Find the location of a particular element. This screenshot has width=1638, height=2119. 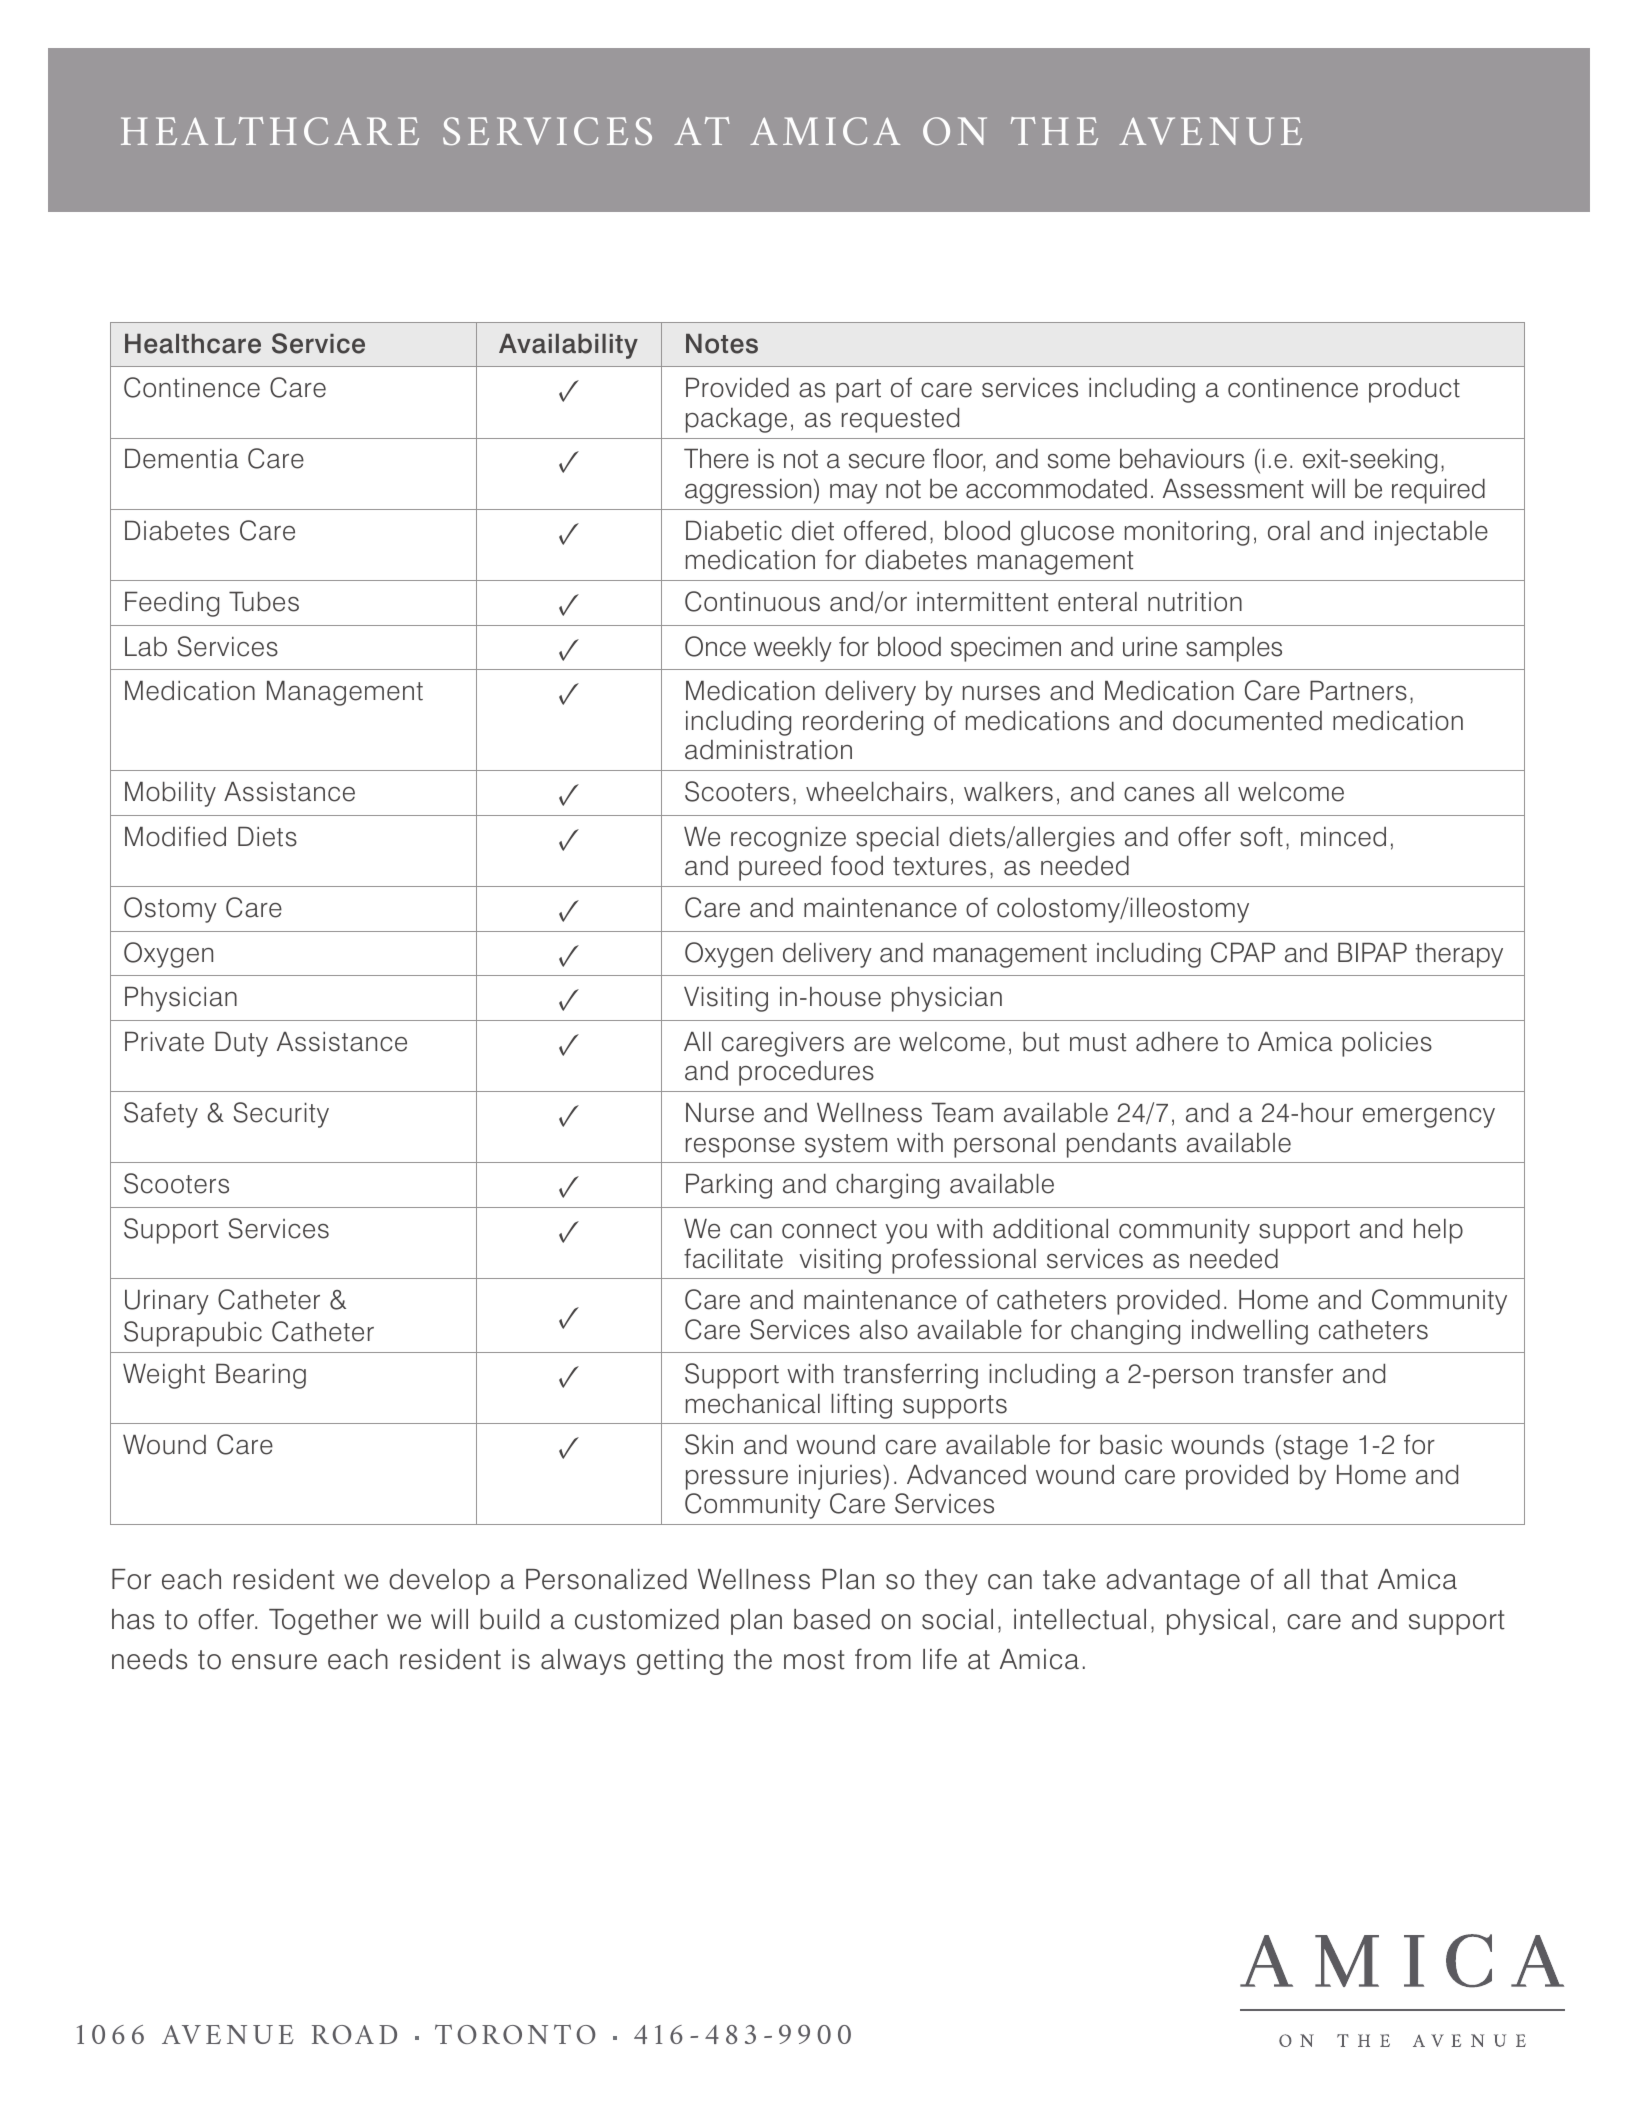

based is located at coordinates (832, 1619).
